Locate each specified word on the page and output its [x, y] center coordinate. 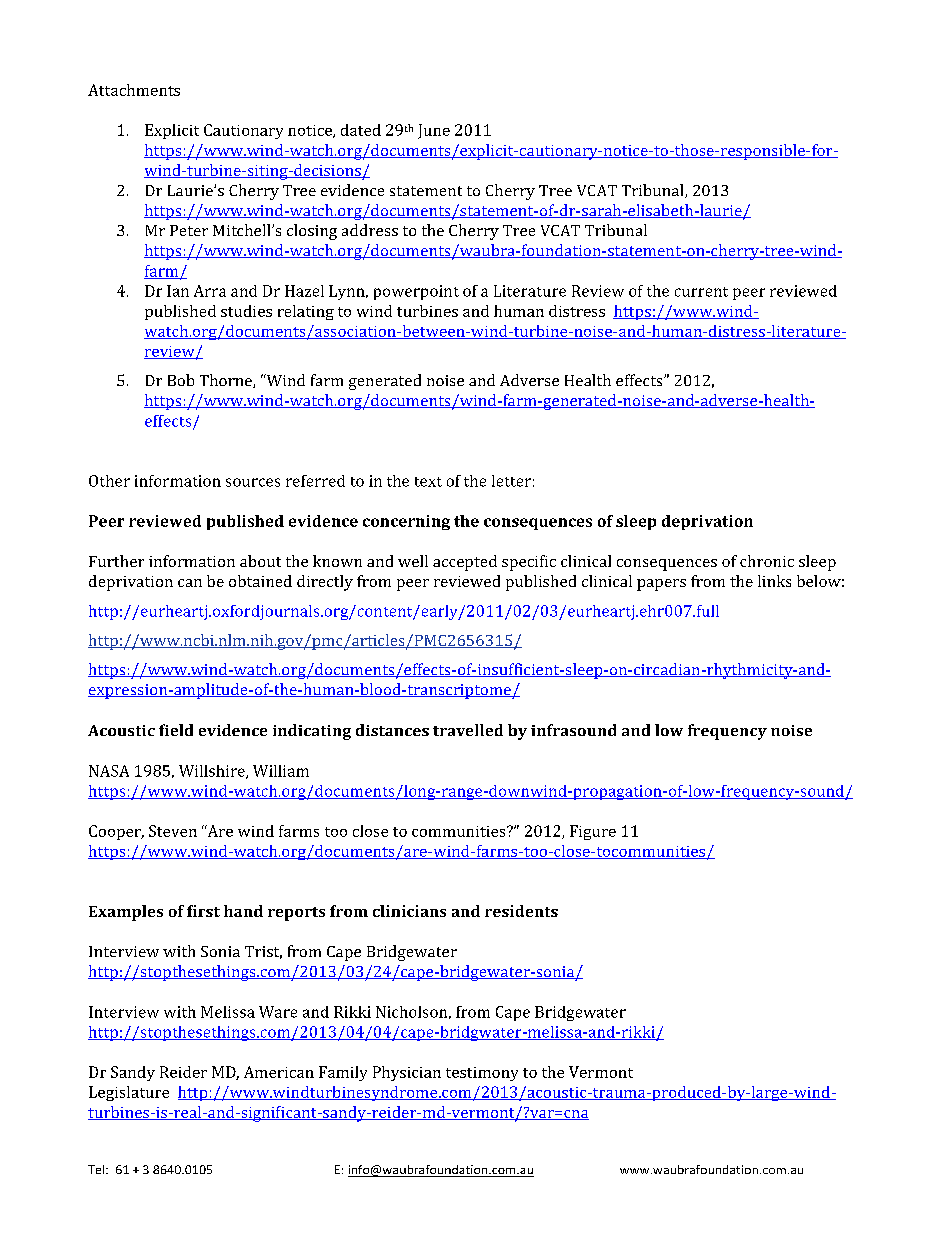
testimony [482, 1074]
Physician [407, 1073]
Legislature [129, 1093]
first [203, 911]
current [701, 292]
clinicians [409, 911]
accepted [465, 563]
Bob [181, 380]
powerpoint [416, 292]
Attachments [134, 90]
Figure [593, 832]
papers [661, 585]
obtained [260, 581]
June [434, 131]
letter [511, 481]
